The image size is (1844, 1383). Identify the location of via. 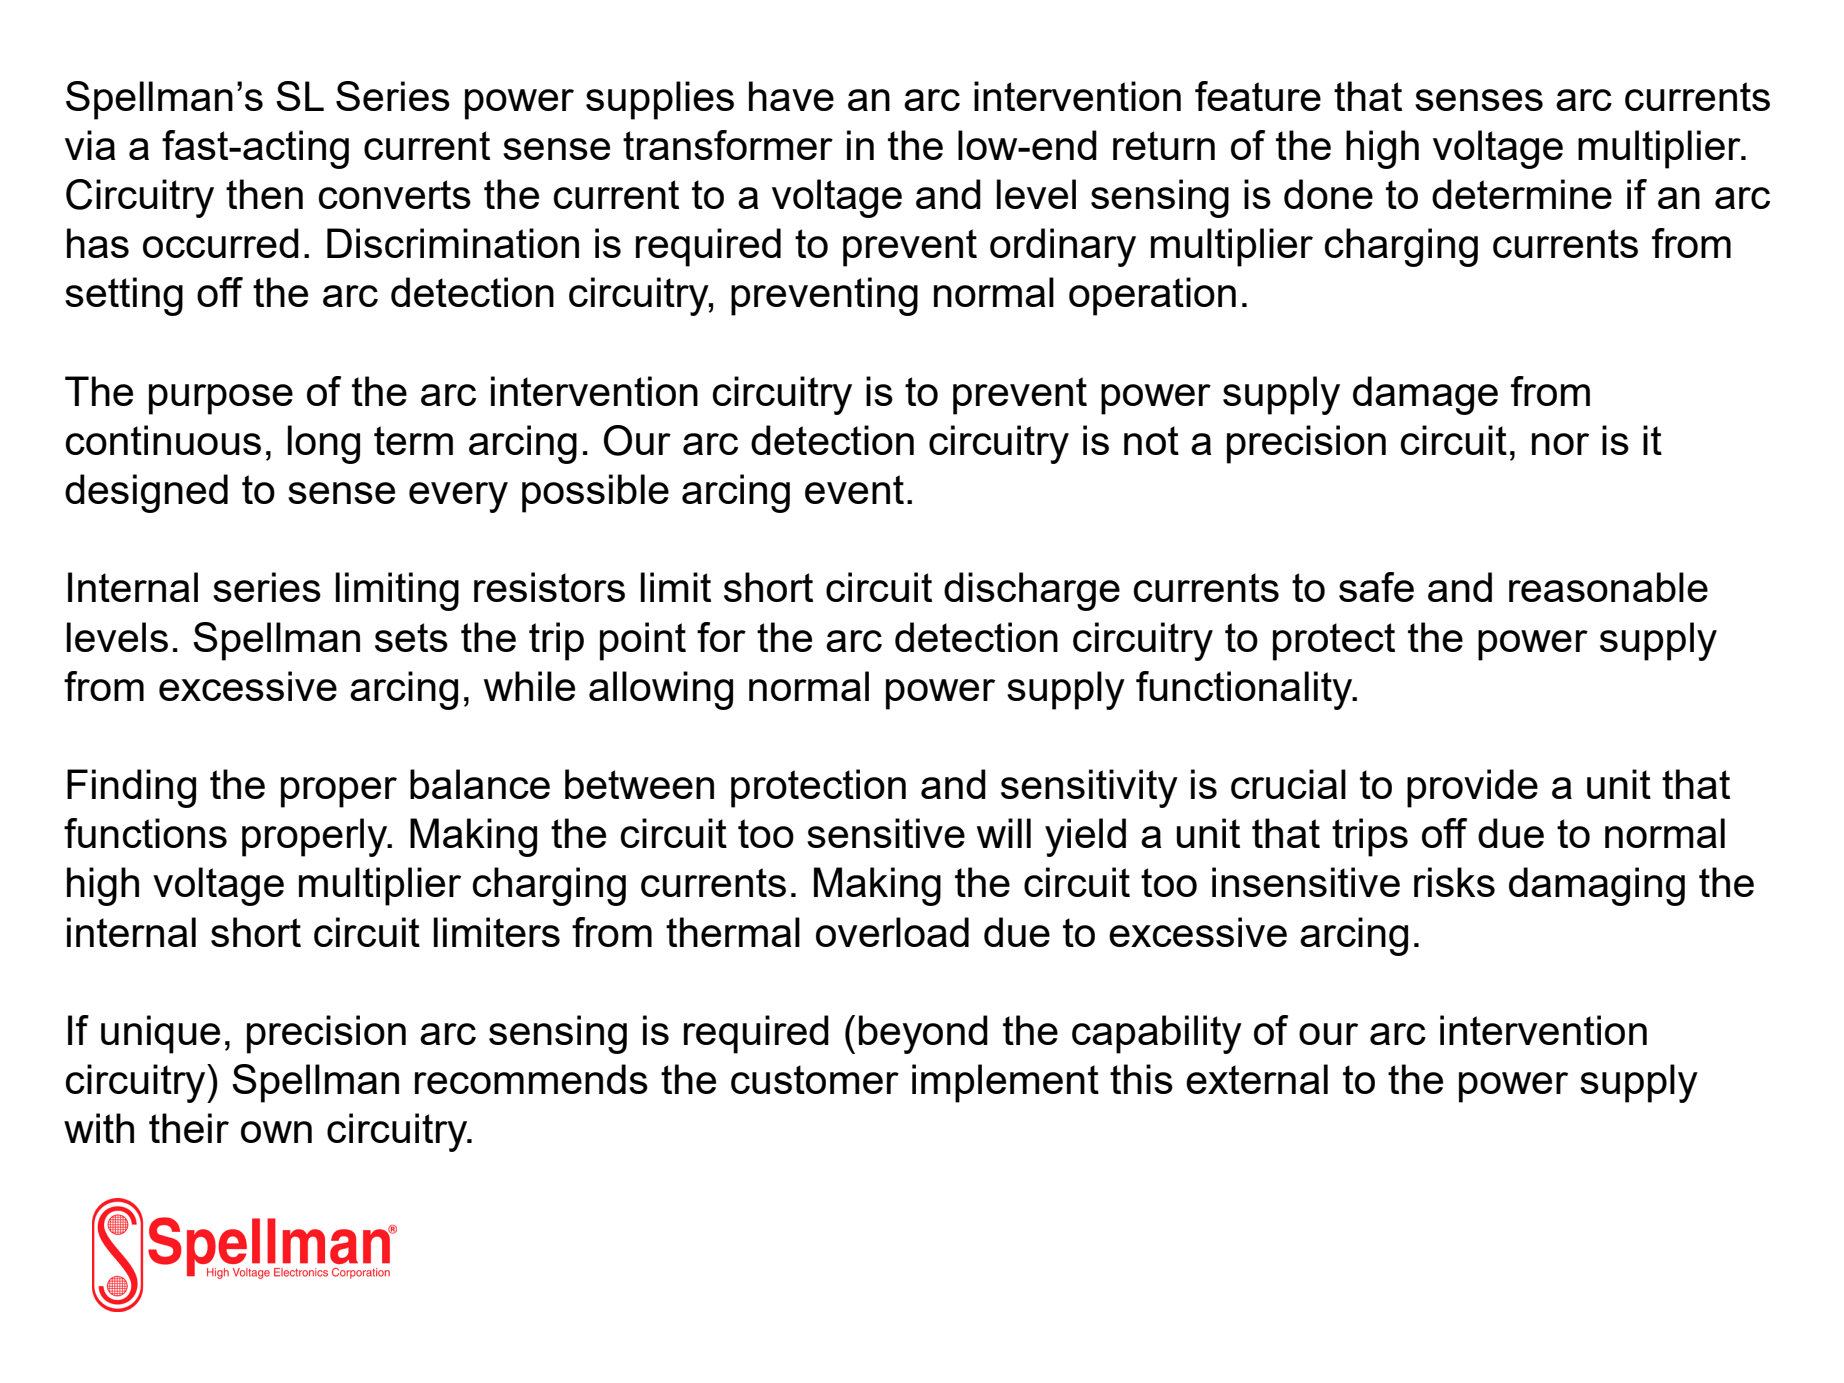
(90, 145).
